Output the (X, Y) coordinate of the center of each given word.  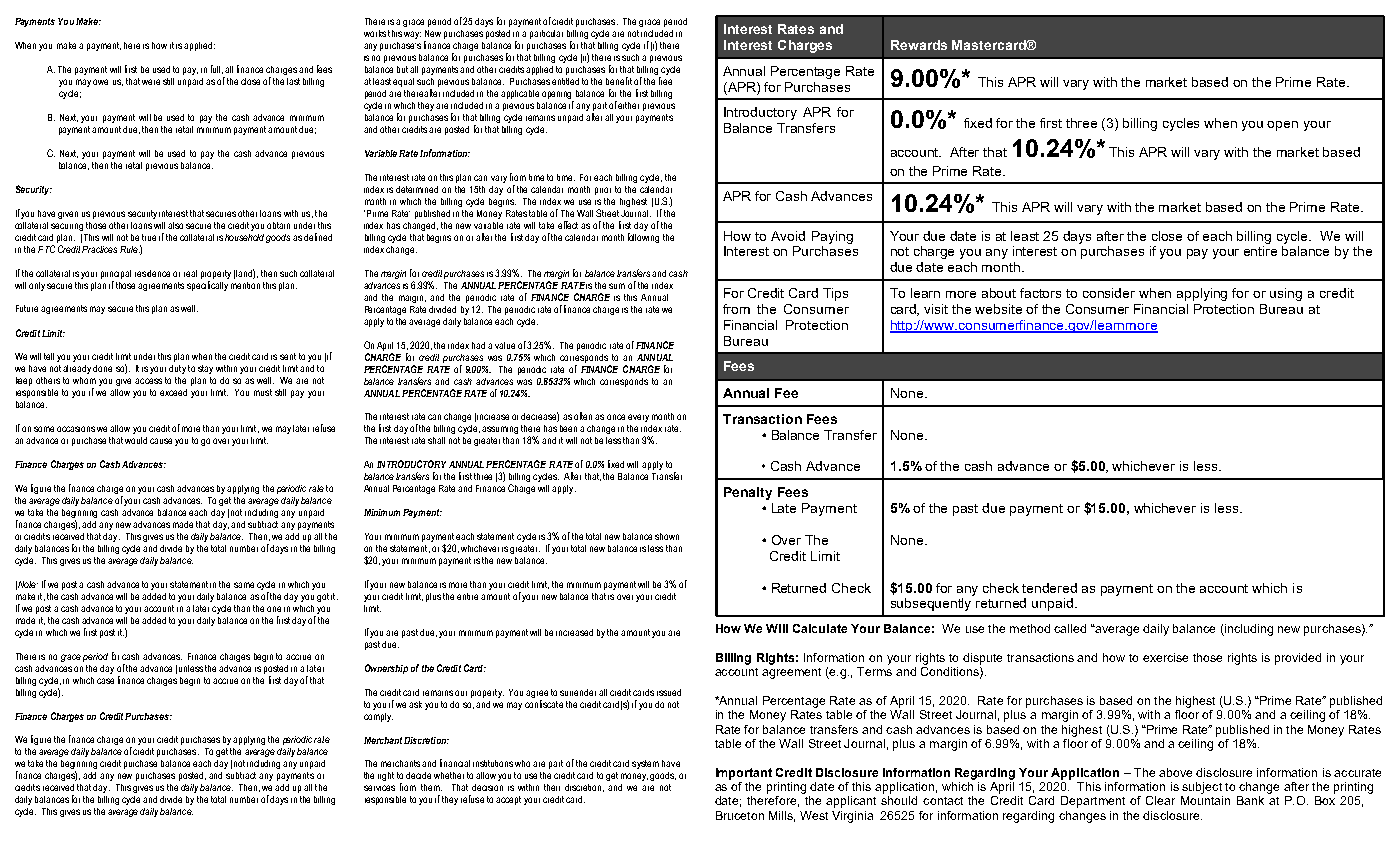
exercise (1165, 657)
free (665, 81)
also (175, 225)
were (151, 82)
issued (669, 692)
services (379, 788)
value (505, 345)
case (105, 681)
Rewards (919, 45)
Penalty (748, 493)
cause (161, 441)
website (998, 309)
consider (1109, 293)
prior (603, 191)
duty (177, 369)
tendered (1049, 588)
